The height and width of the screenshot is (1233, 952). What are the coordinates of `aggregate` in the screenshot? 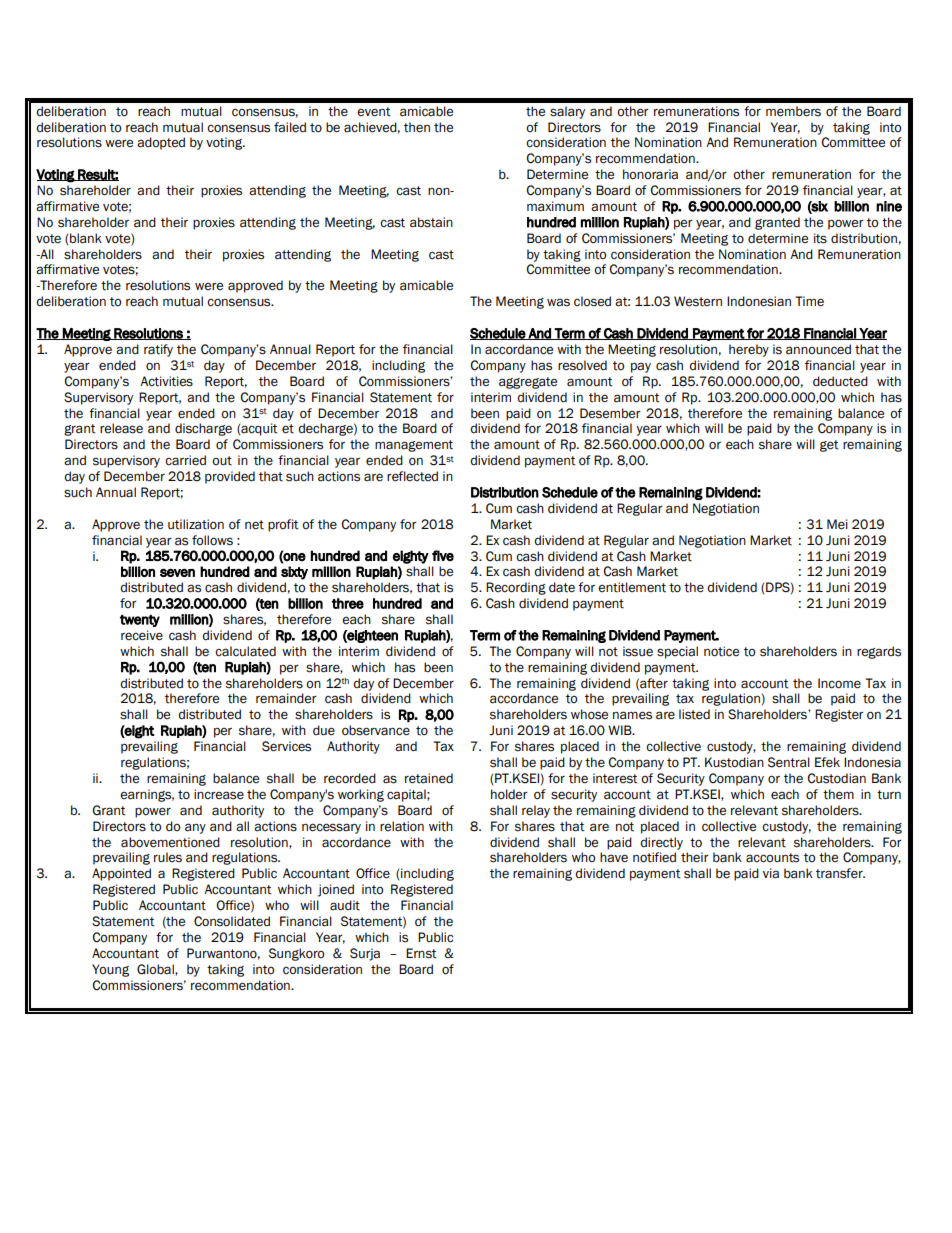 It's located at (528, 383).
